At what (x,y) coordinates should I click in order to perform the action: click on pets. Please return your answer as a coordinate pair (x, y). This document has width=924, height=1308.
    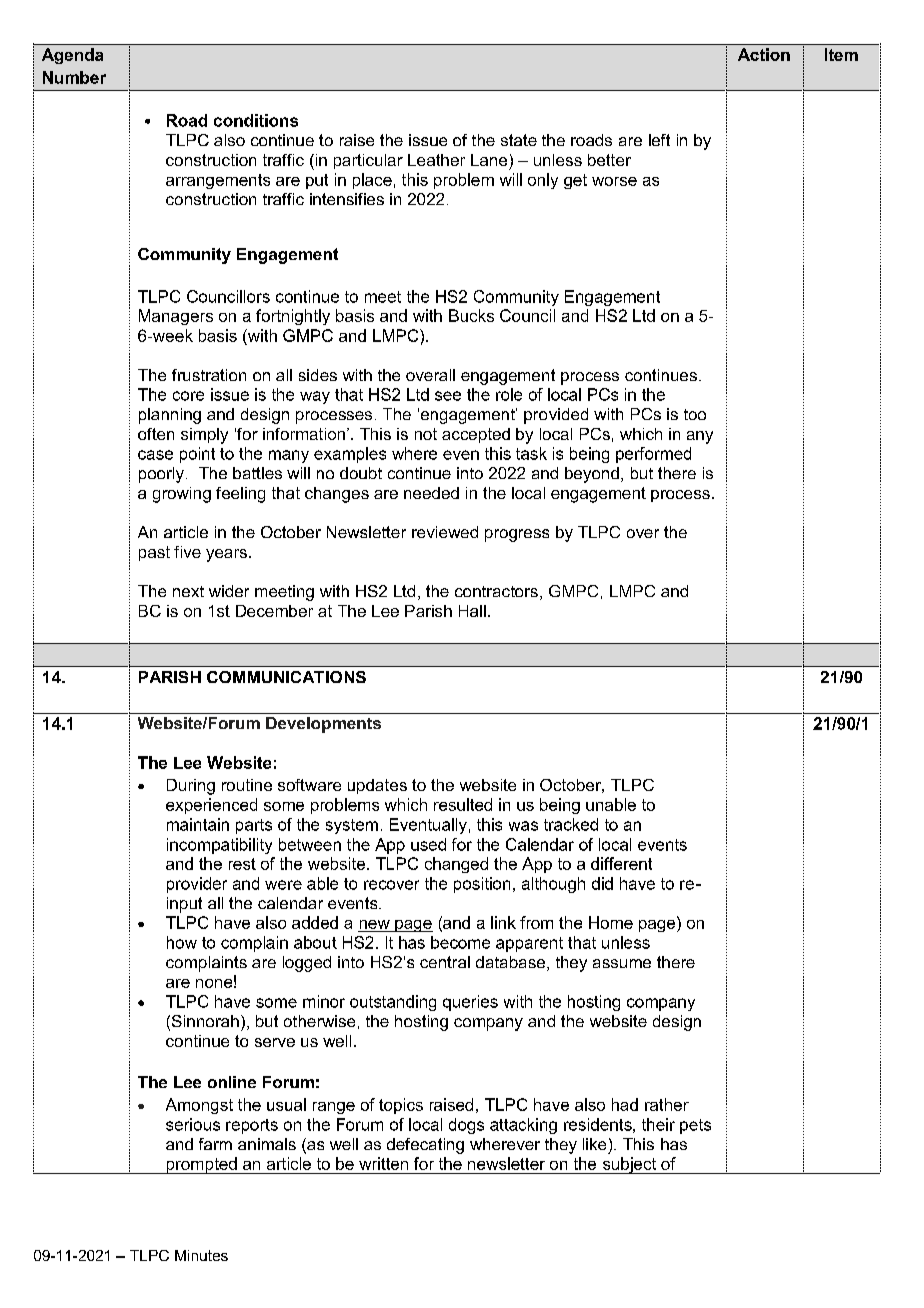
    Looking at the image, I should click on (695, 1126).
